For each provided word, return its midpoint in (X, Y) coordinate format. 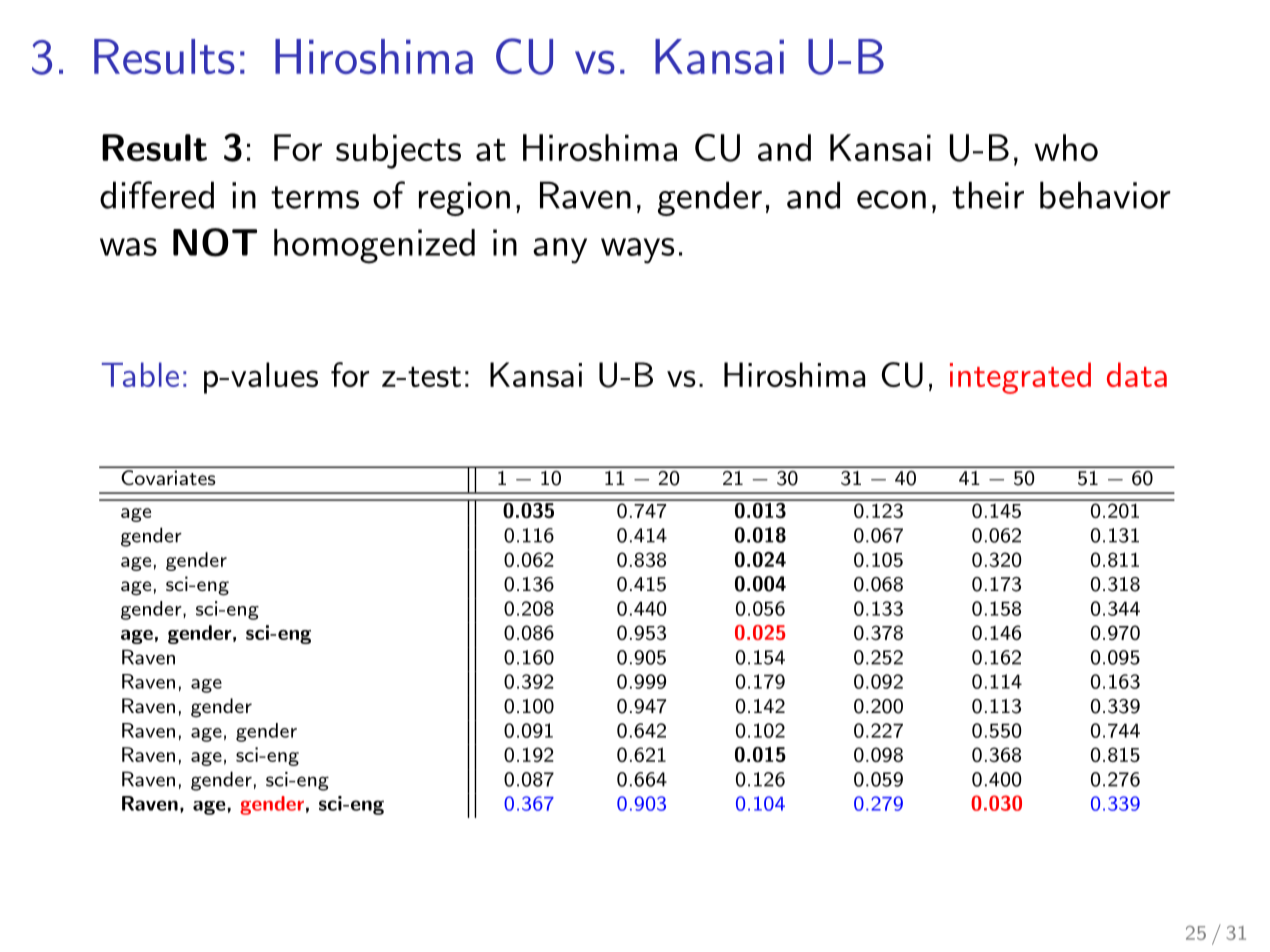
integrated (1020, 378)
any (560, 251)
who (1066, 147)
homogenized (374, 246)
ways (638, 251)
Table (140, 374)
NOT (215, 242)
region (464, 199)
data (1137, 374)
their (988, 195)
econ (891, 199)
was (128, 247)
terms (315, 197)
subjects (398, 151)
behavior (1105, 195)
